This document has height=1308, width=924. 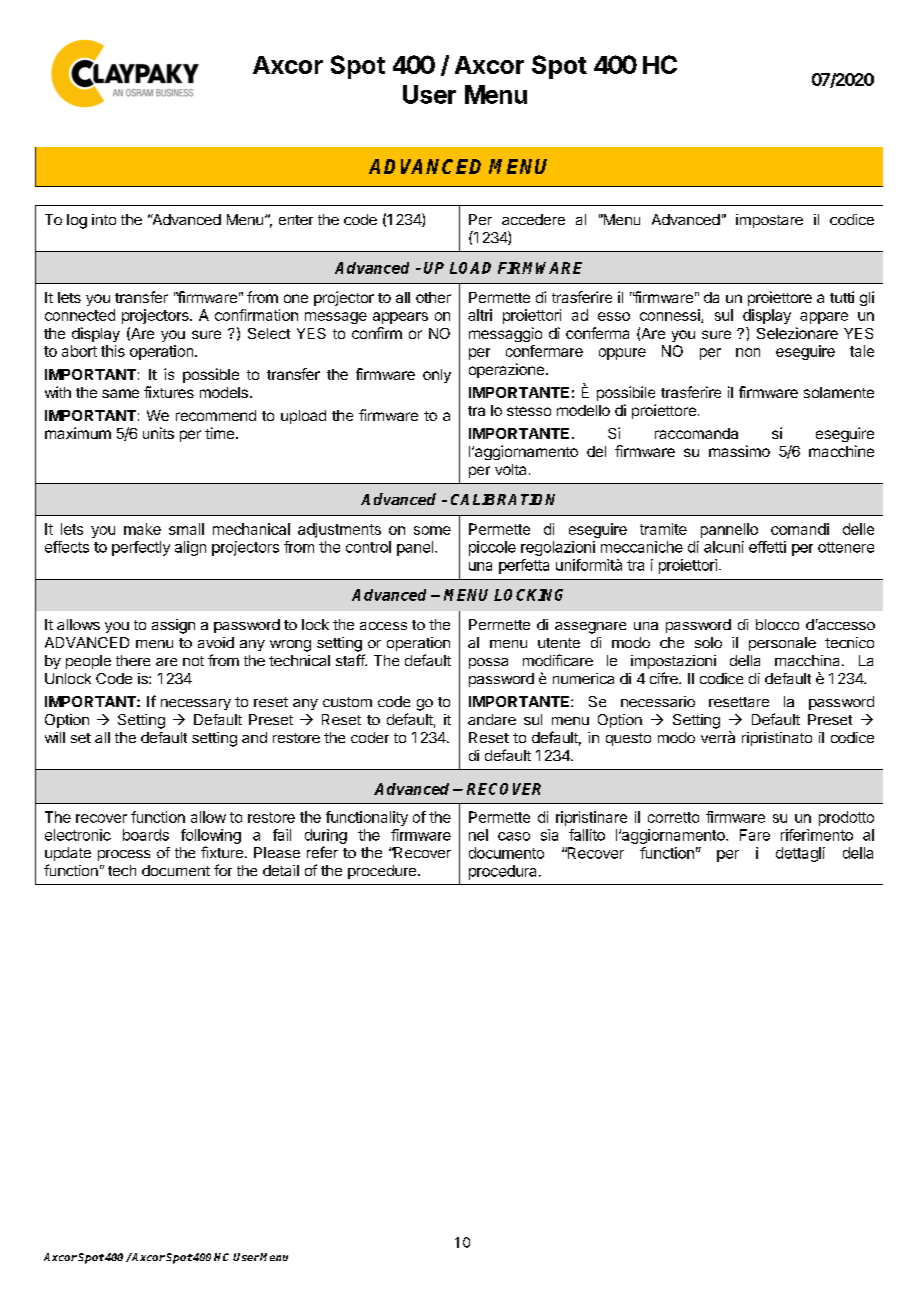 What do you see at coordinates (510, 469) in the document?
I see `volta` at bounding box center [510, 469].
